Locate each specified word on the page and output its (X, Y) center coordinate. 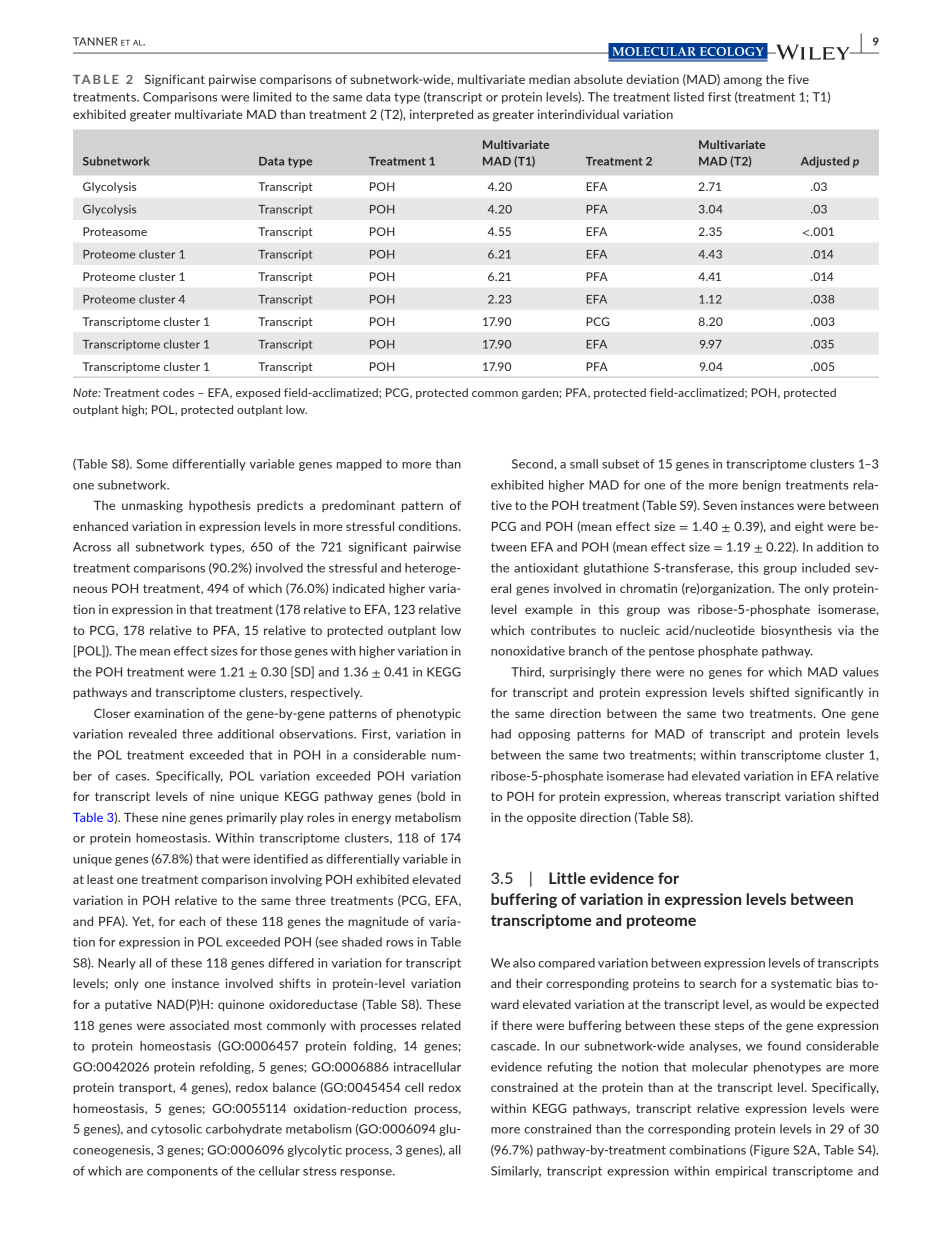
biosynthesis (796, 631)
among (743, 82)
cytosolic (176, 1130)
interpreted (441, 115)
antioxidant (546, 568)
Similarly (516, 1172)
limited (272, 97)
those (276, 651)
